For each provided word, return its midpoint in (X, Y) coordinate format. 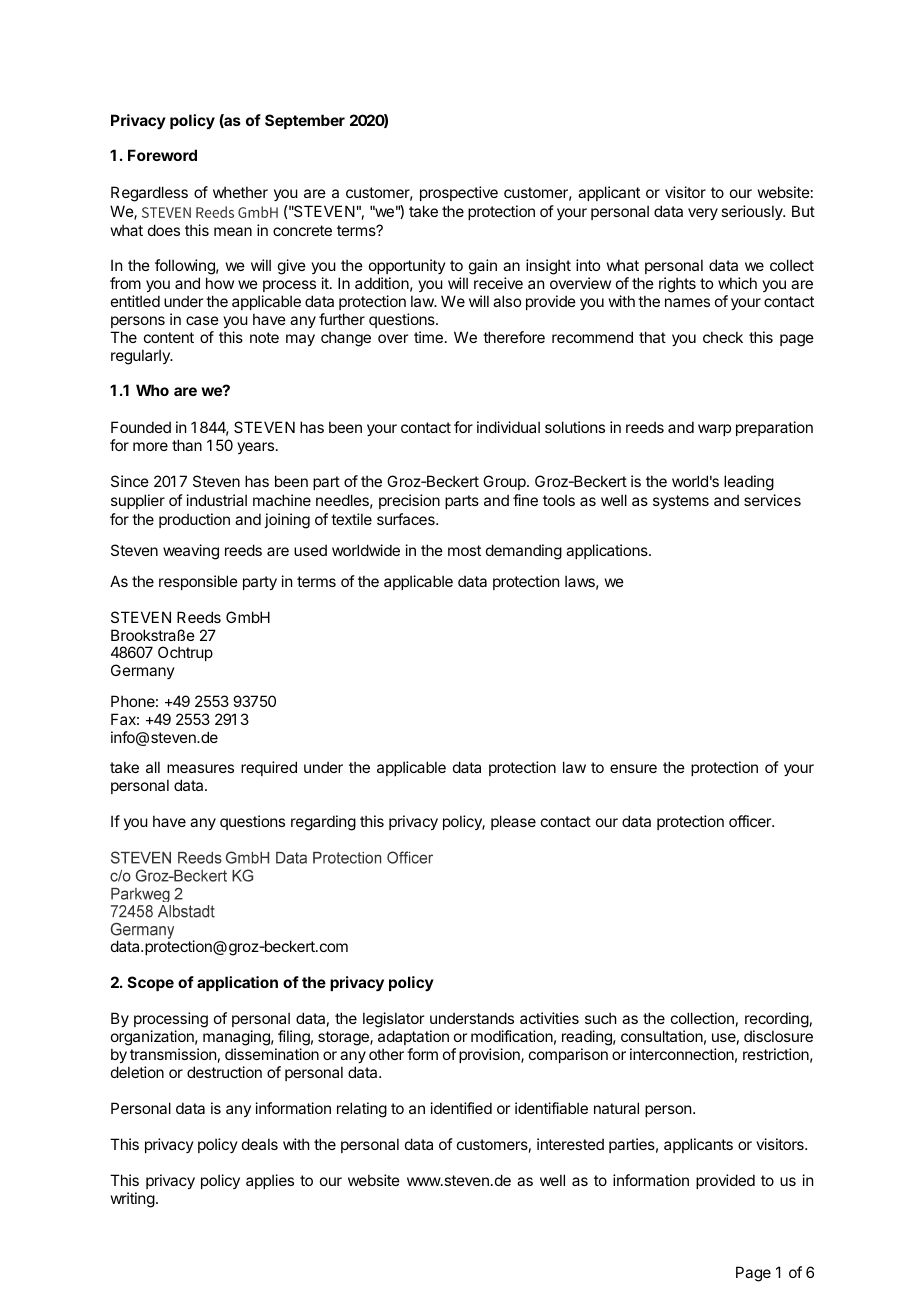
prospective (459, 193)
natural (616, 1108)
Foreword (162, 155)
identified (461, 1108)
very (703, 214)
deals (260, 1144)
